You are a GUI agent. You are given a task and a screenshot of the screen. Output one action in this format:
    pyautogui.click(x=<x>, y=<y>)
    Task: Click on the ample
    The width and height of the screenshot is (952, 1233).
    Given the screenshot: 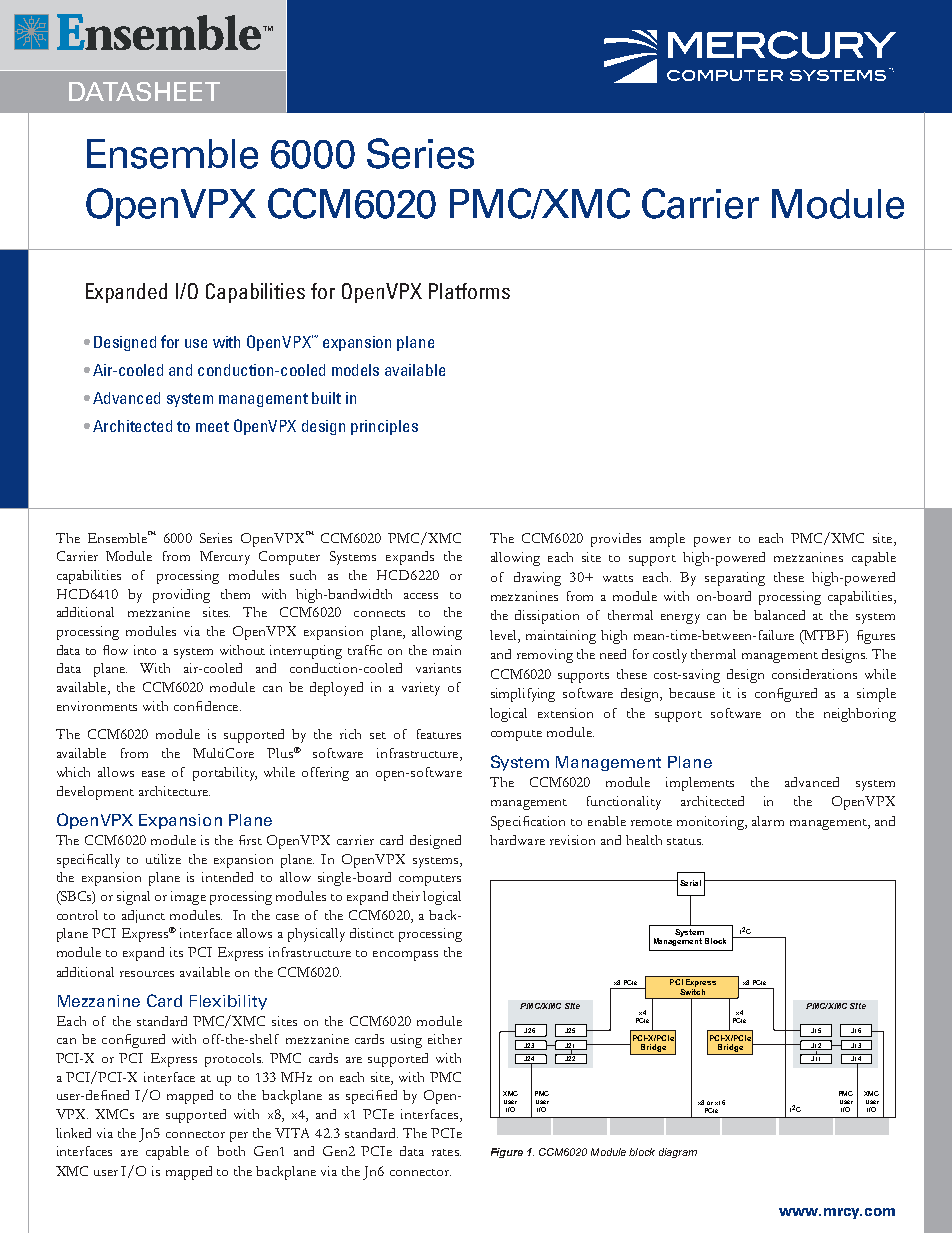 What is the action you would take?
    pyautogui.click(x=667, y=540)
